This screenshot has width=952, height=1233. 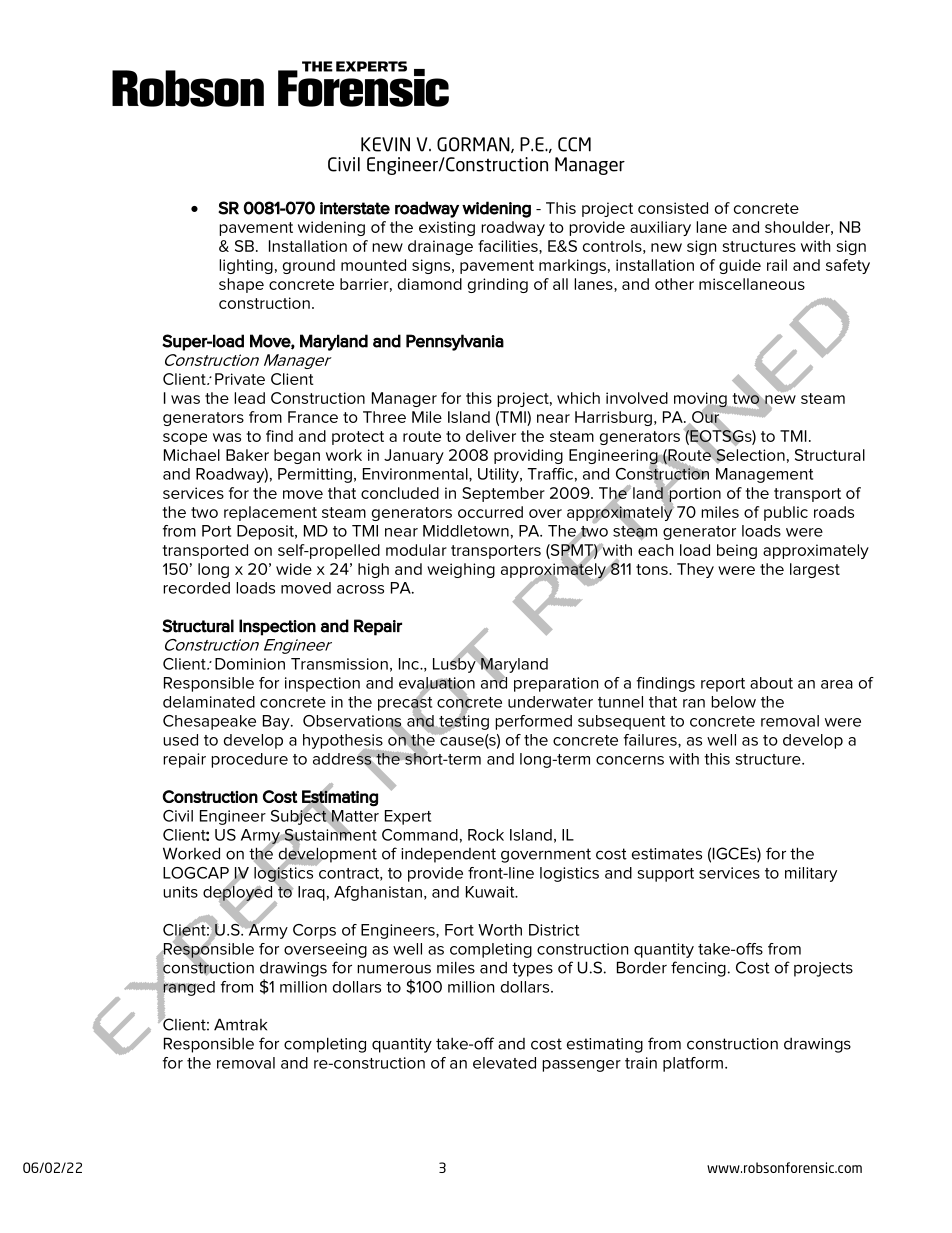 I want to click on CCM, so click(x=574, y=144).
